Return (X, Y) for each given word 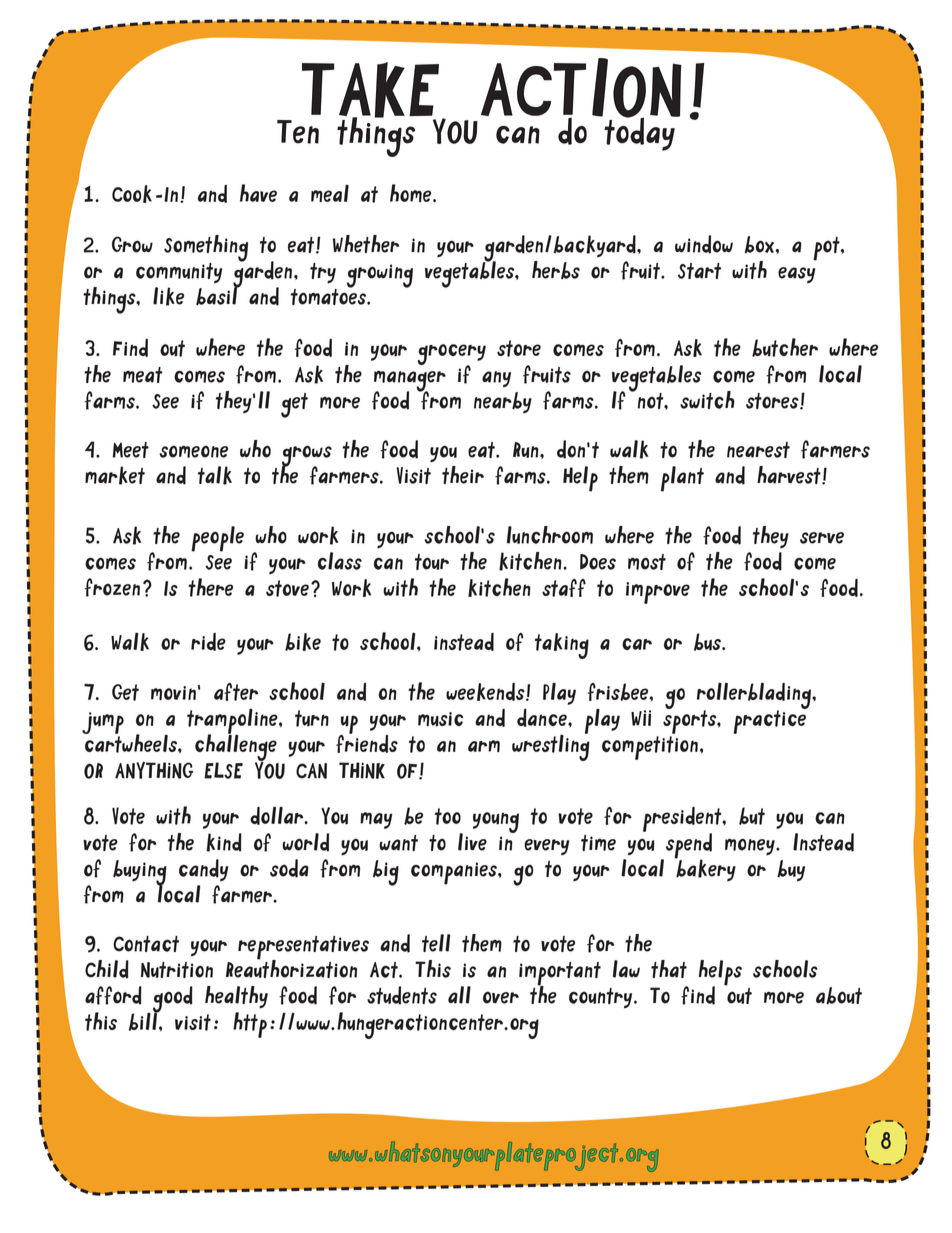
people (217, 539)
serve (822, 538)
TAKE (370, 91)
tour (432, 562)
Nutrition (177, 970)
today (639, 133)
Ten (298, 132)
